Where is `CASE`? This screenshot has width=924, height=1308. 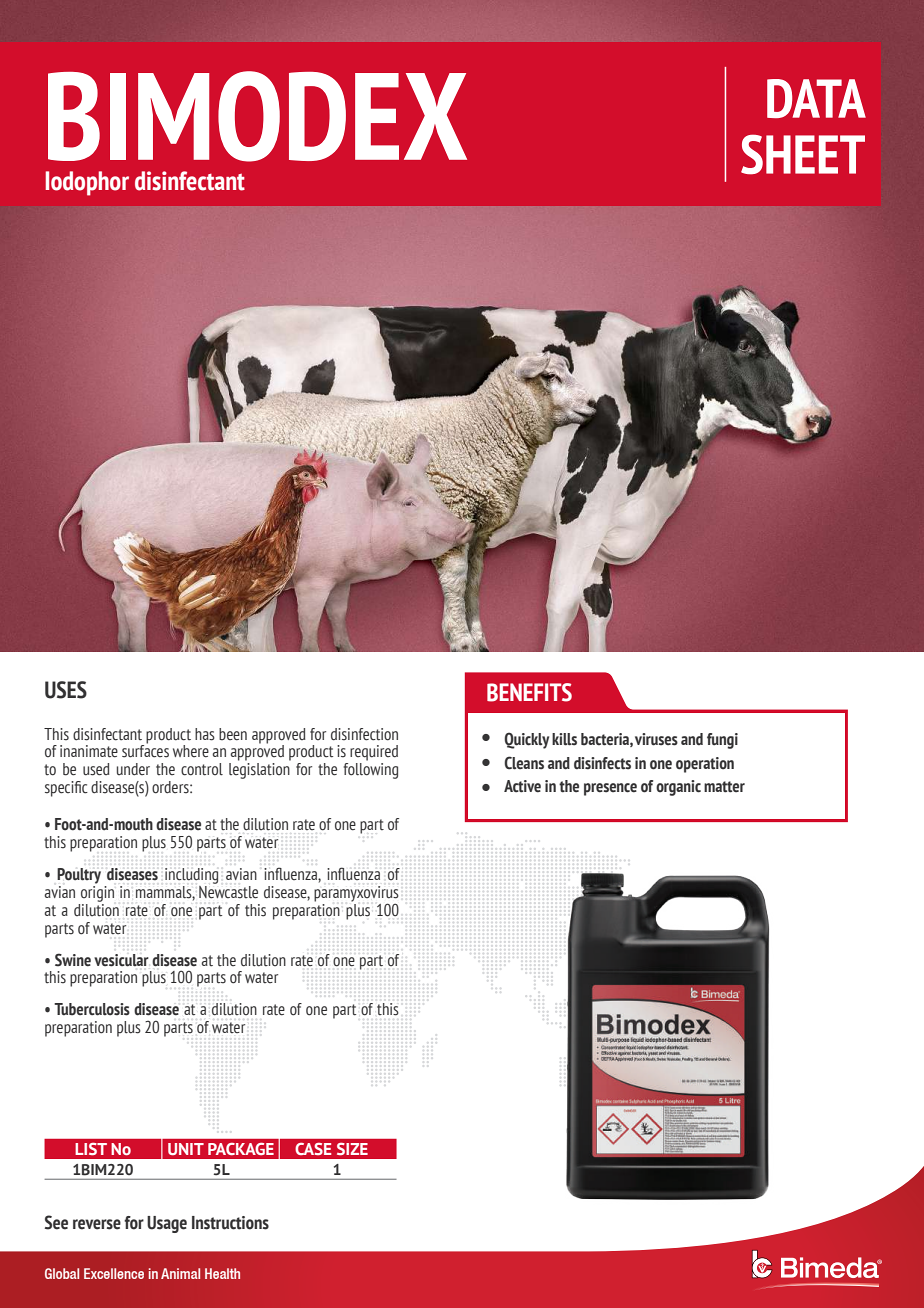
CASE is located at coordinates (313, 1149).
